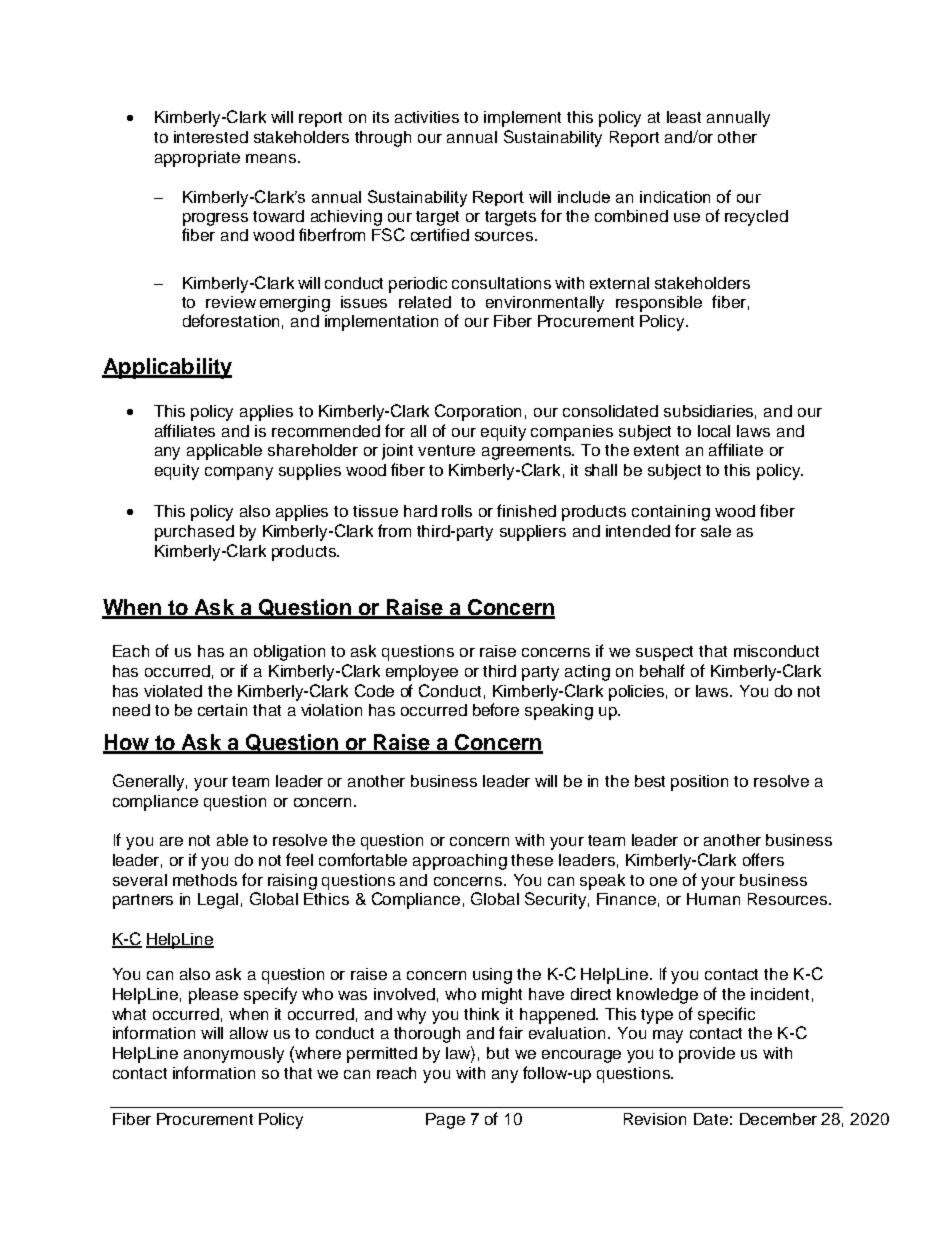 The height and width of the image is (1233, 952). I want to click on related, so click(425, 302).
